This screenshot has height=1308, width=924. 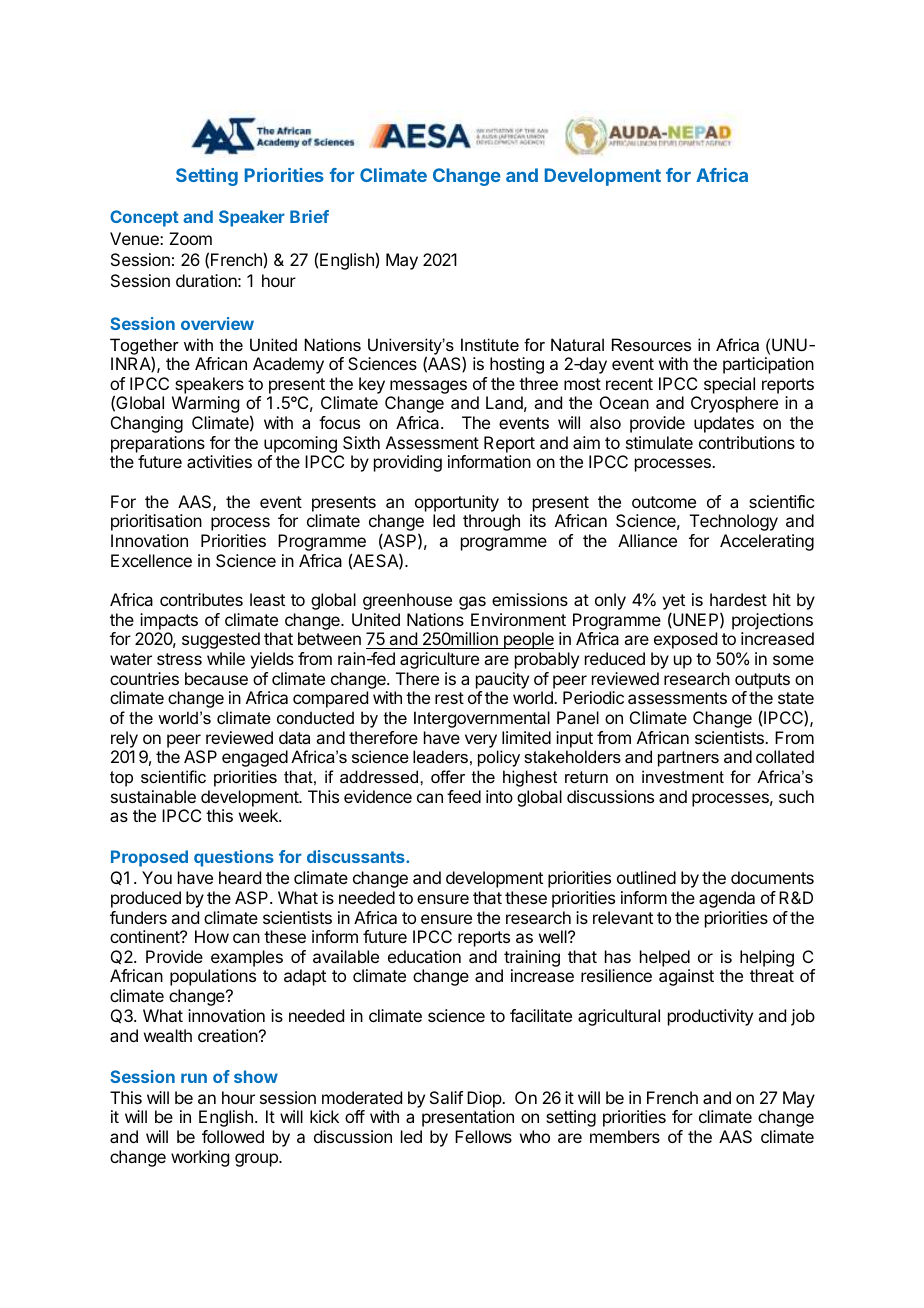 I want to click on rest, so click(x=449, y=698).
